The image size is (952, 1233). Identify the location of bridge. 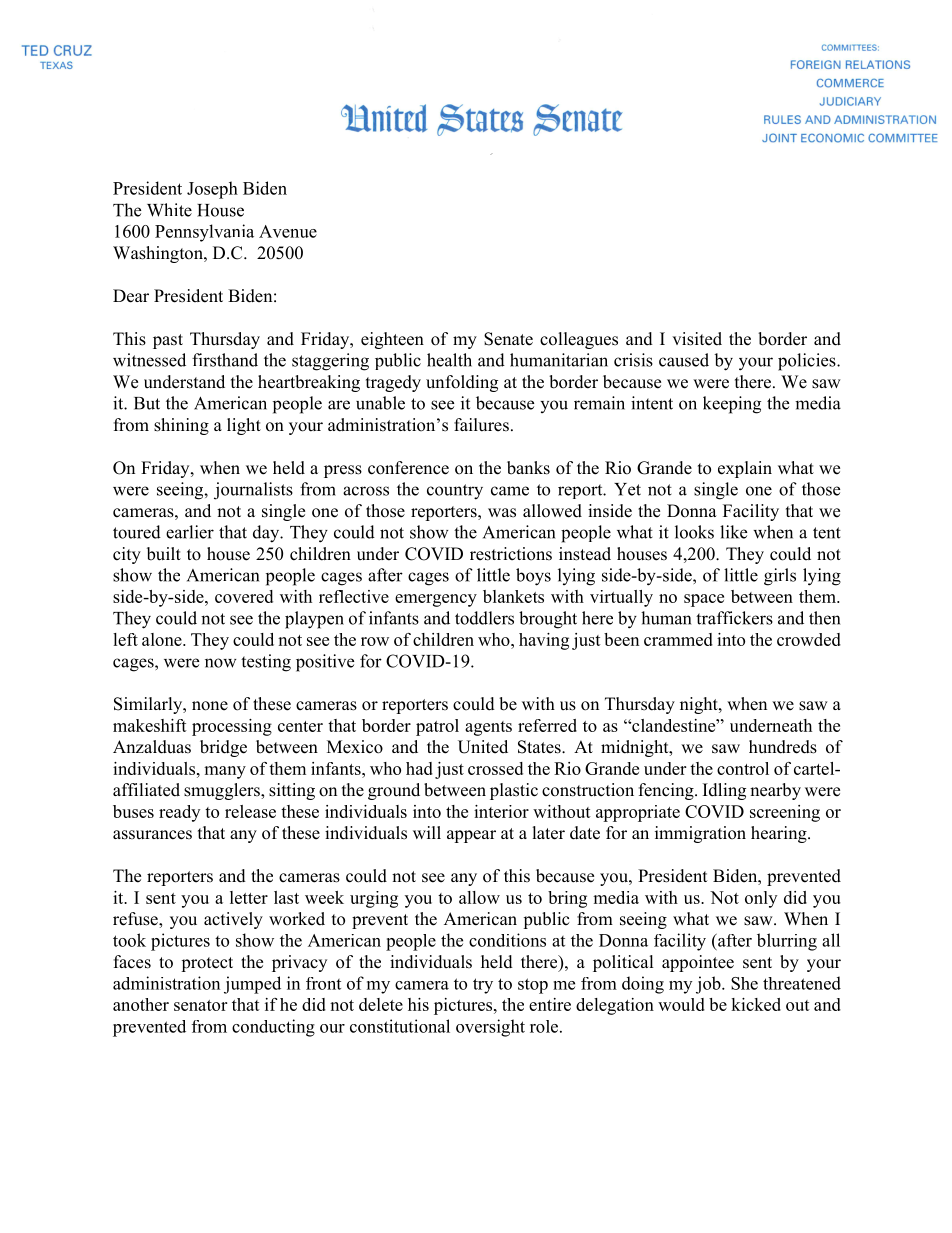
(223, 748).
